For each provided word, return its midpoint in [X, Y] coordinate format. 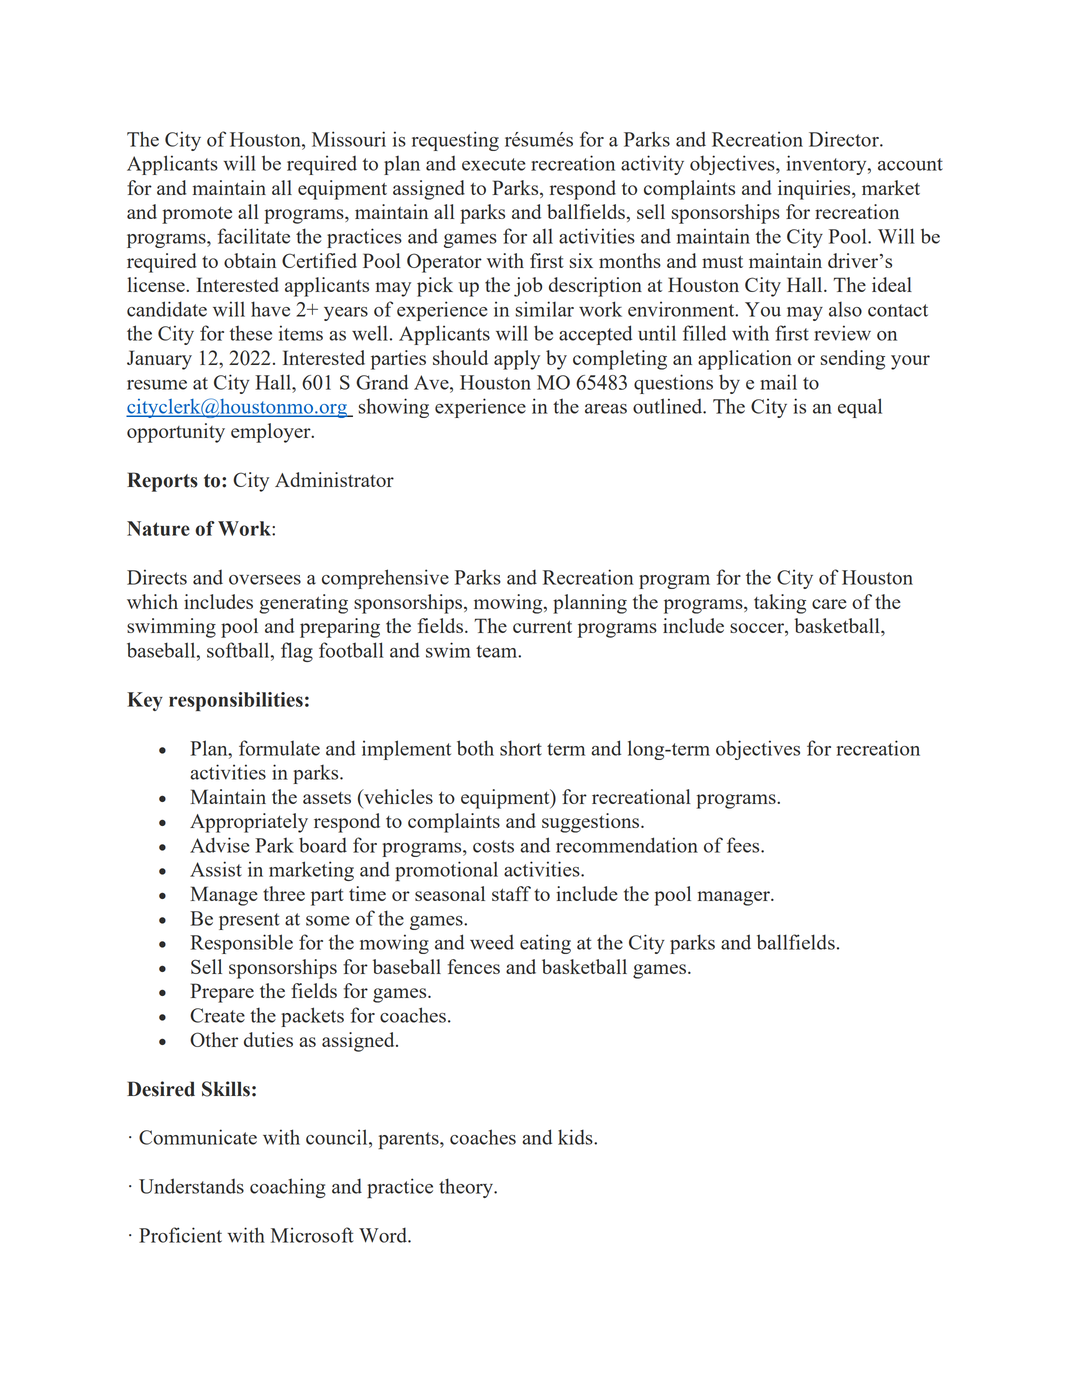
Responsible [241, 944]
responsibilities [236, 701]
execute [494, 164]
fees [744, 845]
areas [606, 409]
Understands [191, 1186]
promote [197, 215]
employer [272, 433]
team [497, 651]
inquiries [815, 190]
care [829, 604]
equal [860, 408]
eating [545, 944]
